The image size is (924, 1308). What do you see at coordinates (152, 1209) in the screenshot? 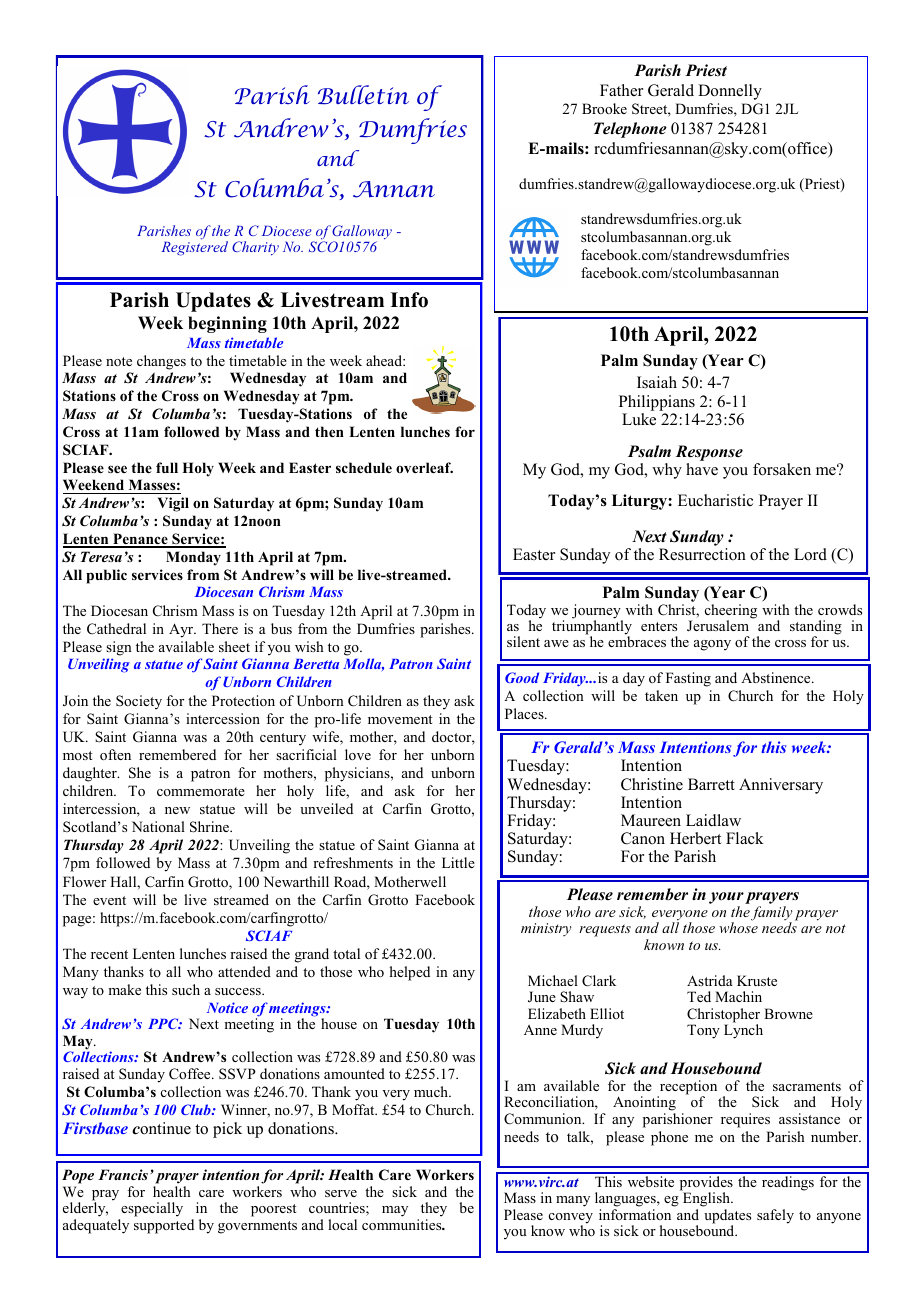
I see `especially` at bounding box center [152, 1209].
